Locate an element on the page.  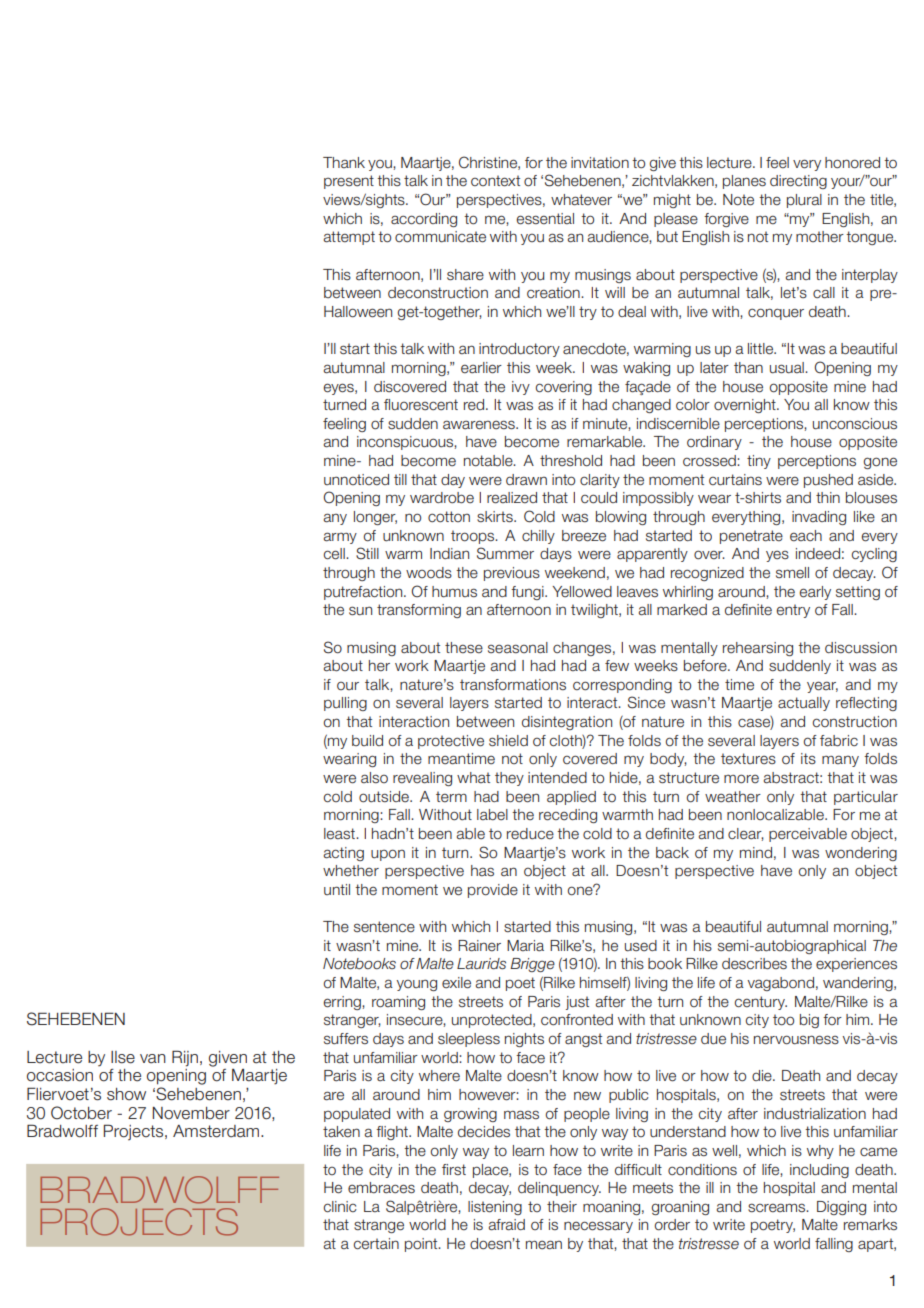
transformations is located at coordinates (513, 685).
